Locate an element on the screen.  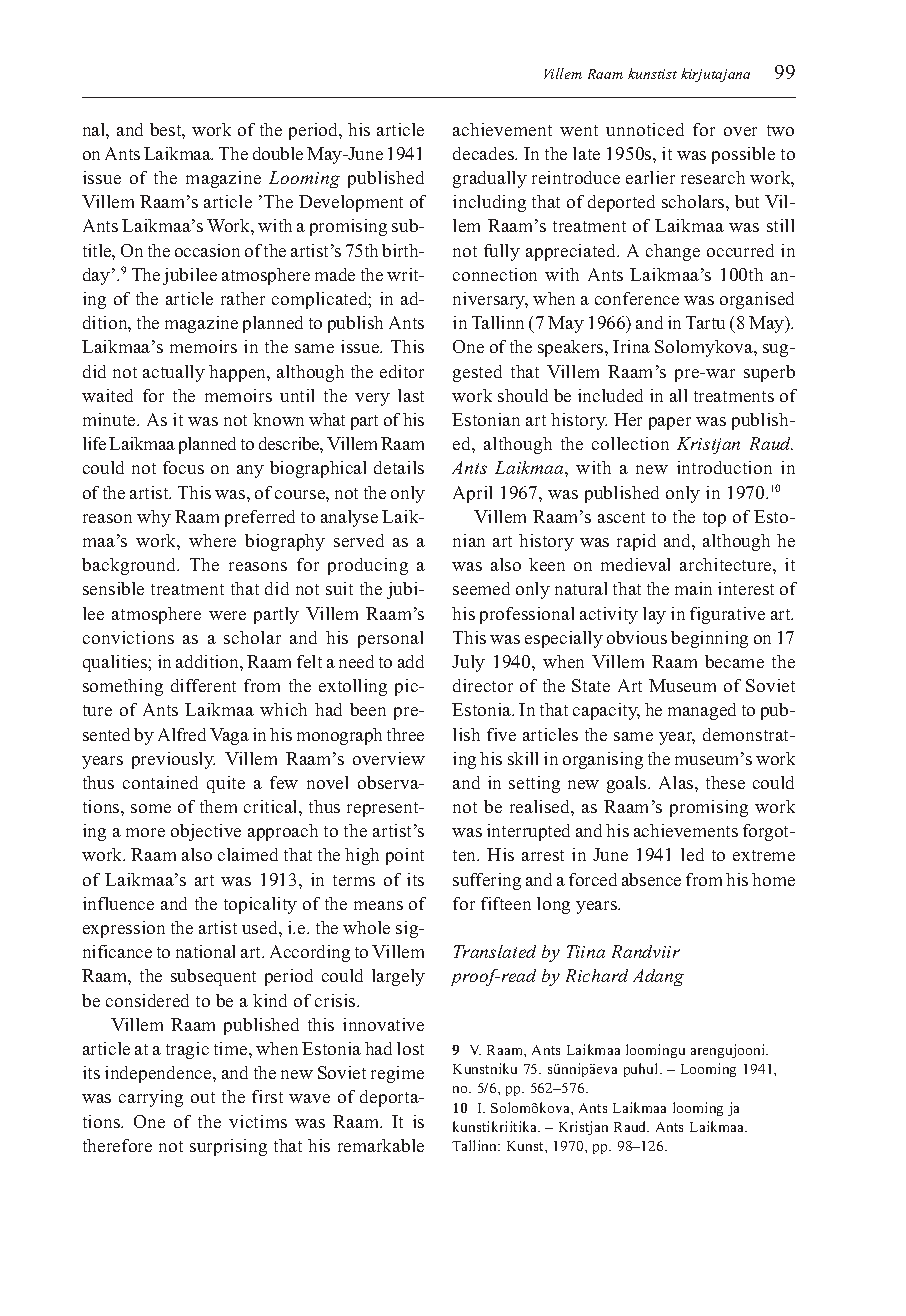
carrying is located at coordinates (151, 1098).
